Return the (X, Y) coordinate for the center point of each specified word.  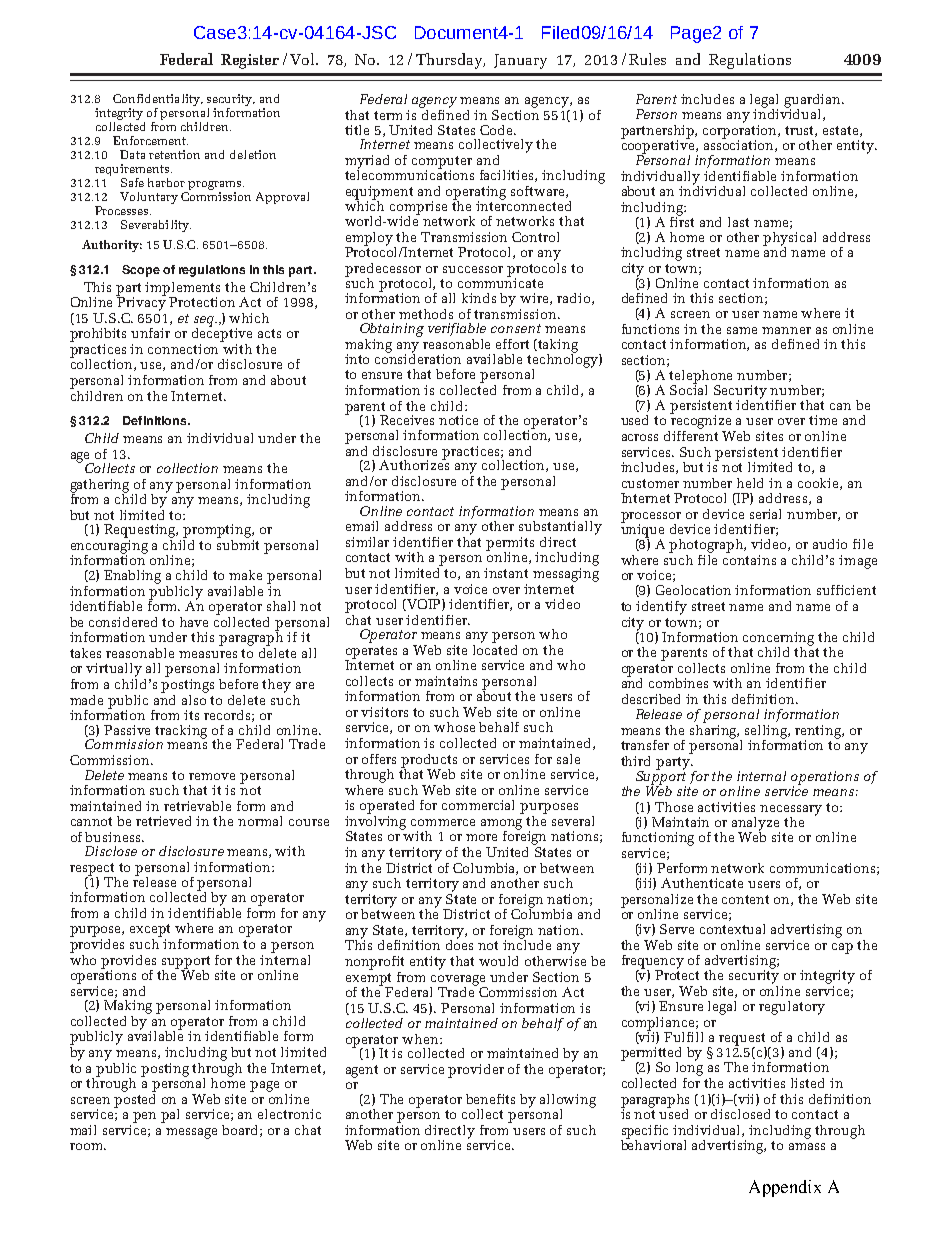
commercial (478, 805)
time (823, 420)
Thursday (450, 61)
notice (458, 420)
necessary (791, 810)
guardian (813, 102)
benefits (490, 1099)
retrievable (197, 806)
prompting (218, 531)
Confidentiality (157, 100)
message (191, 1133)
